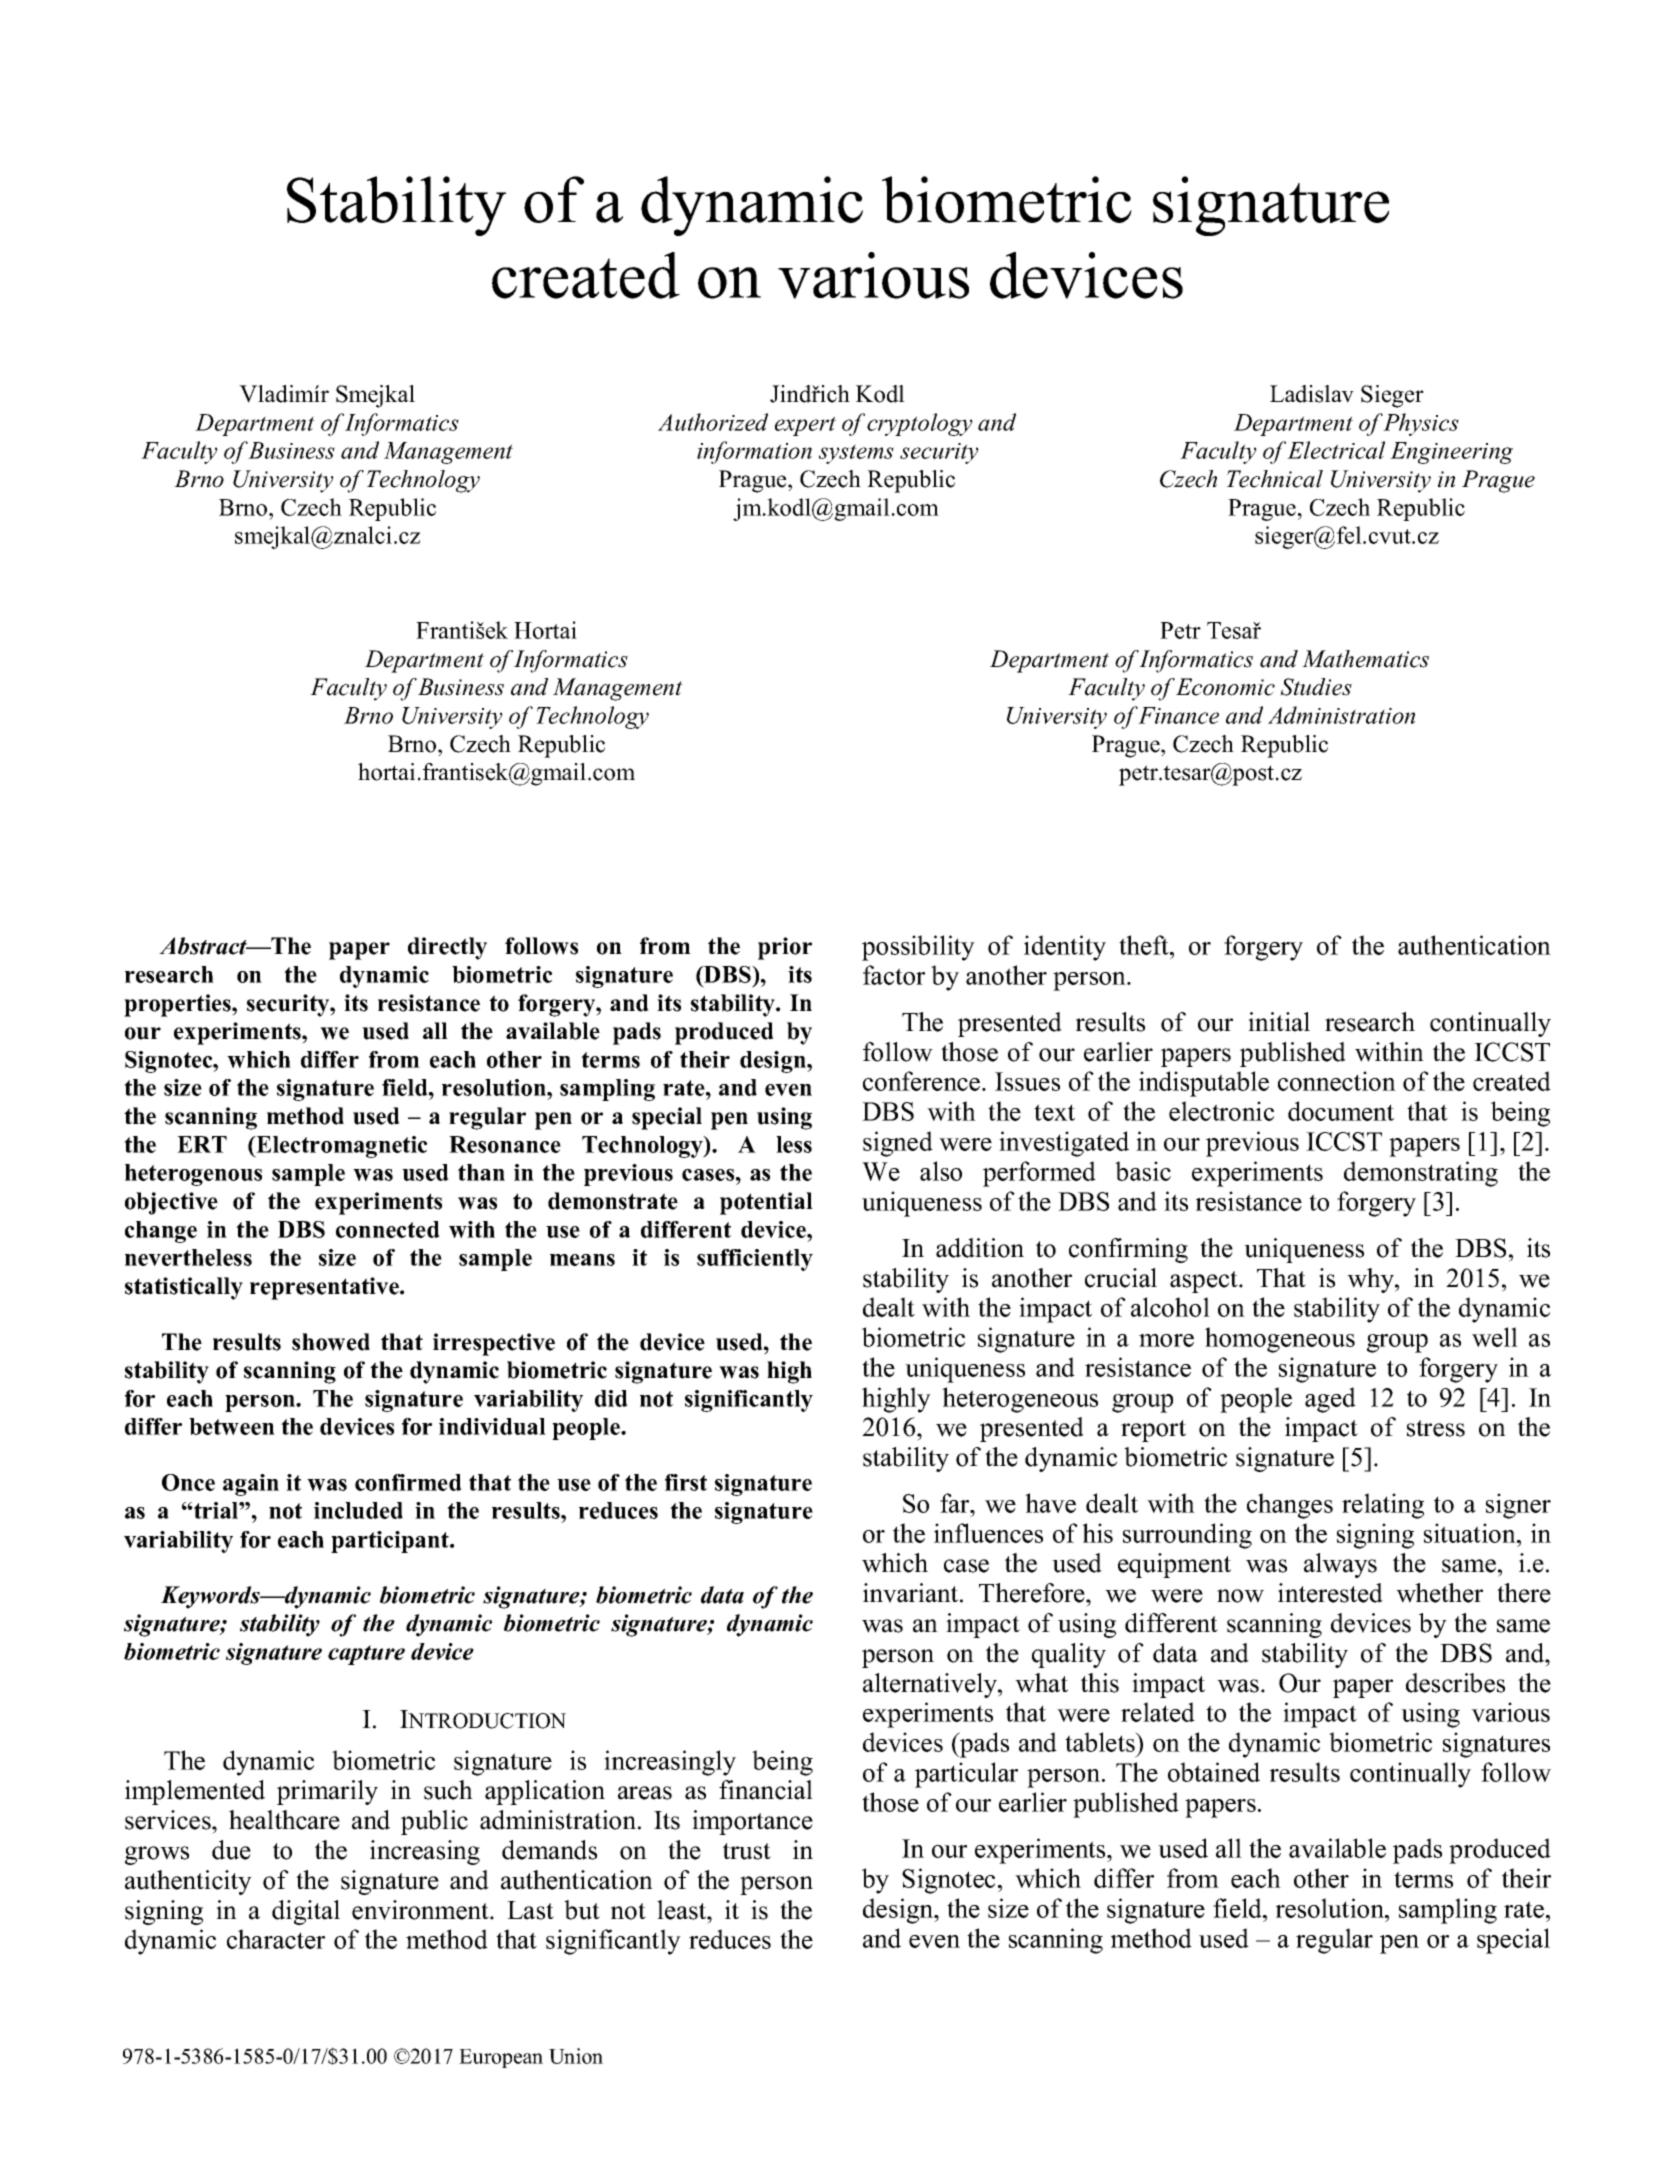 The image size is (1675, 2168). I want to click on Electrical, so click(1336, 450).
